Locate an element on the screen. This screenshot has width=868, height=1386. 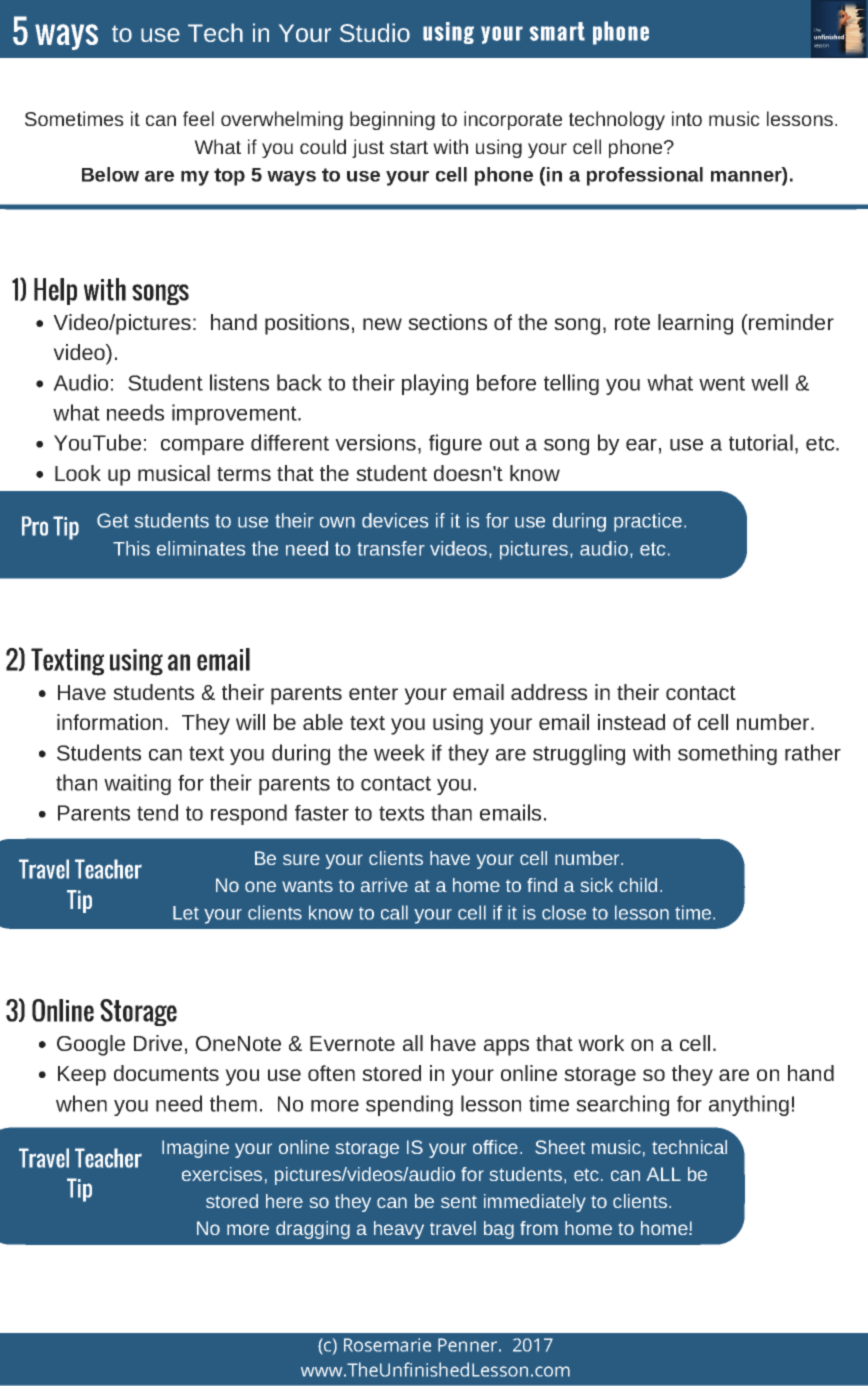
Help is located at coordinates (55, 291).
